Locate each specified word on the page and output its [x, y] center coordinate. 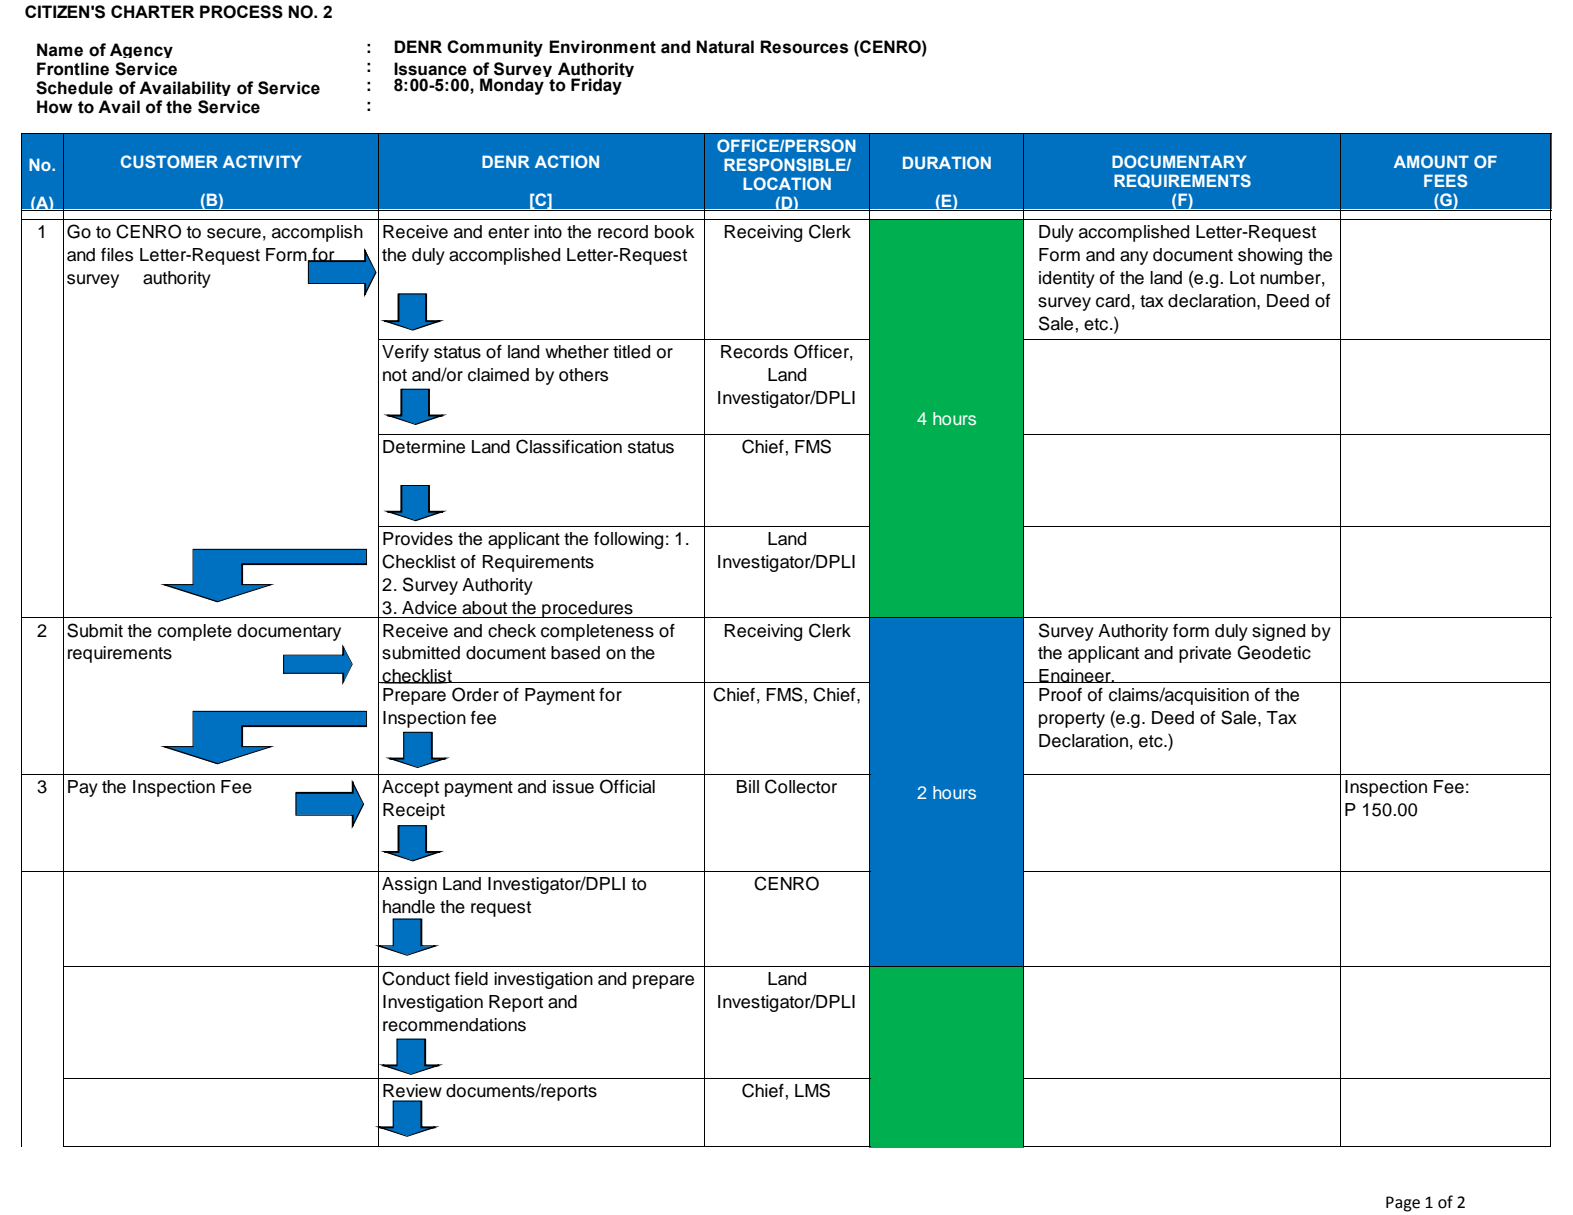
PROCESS [241, 12]
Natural [725, 47]
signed [1278, 632]
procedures [587, 609]
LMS [812, 1090]
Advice [429, 608]
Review [412, 1091]
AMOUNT [1431, 161]
